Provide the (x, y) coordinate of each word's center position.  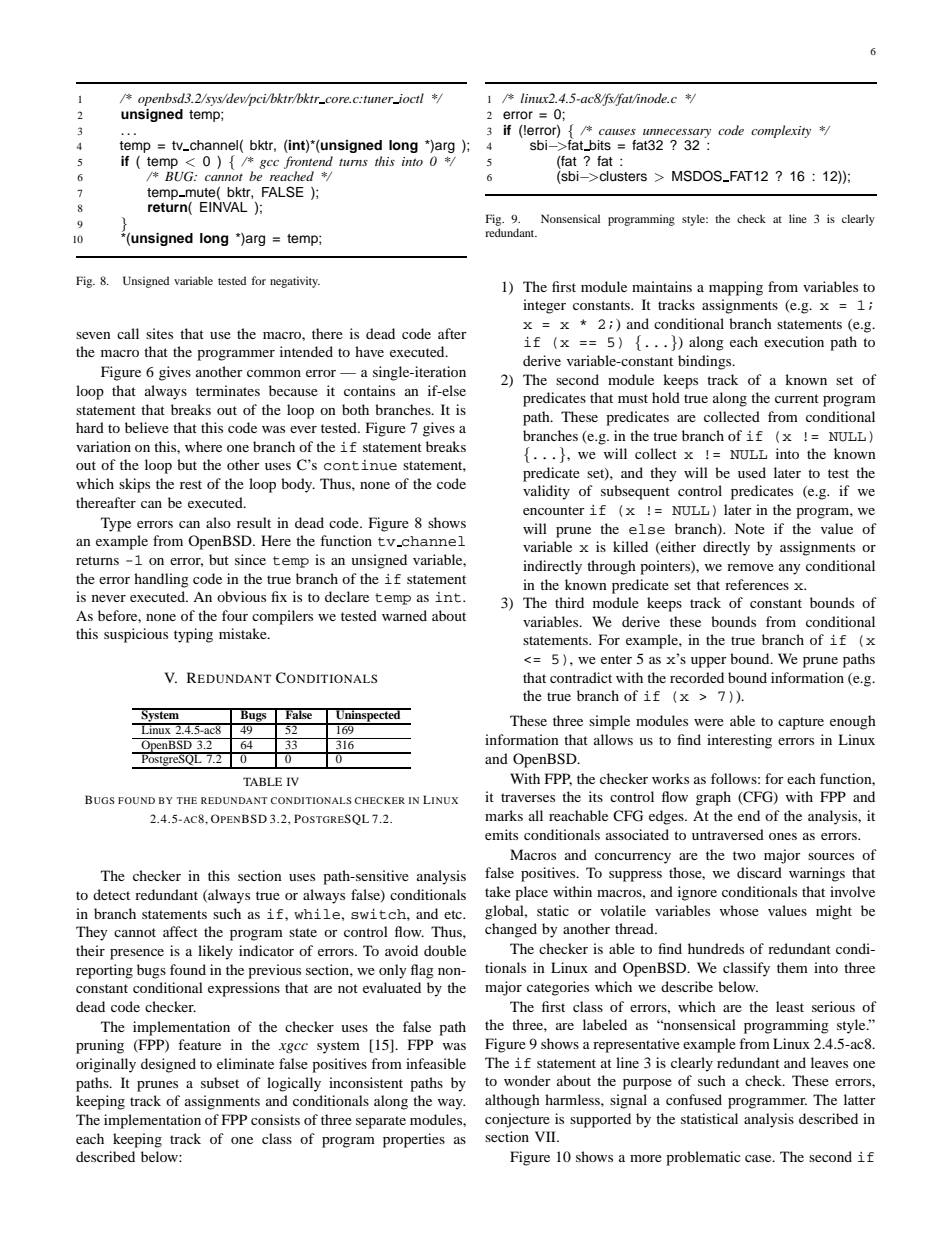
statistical (709, 1118)
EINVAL (224, 207)
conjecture (517, 1120)
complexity (781, 131)
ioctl (410, 98)
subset (220, 1082)
